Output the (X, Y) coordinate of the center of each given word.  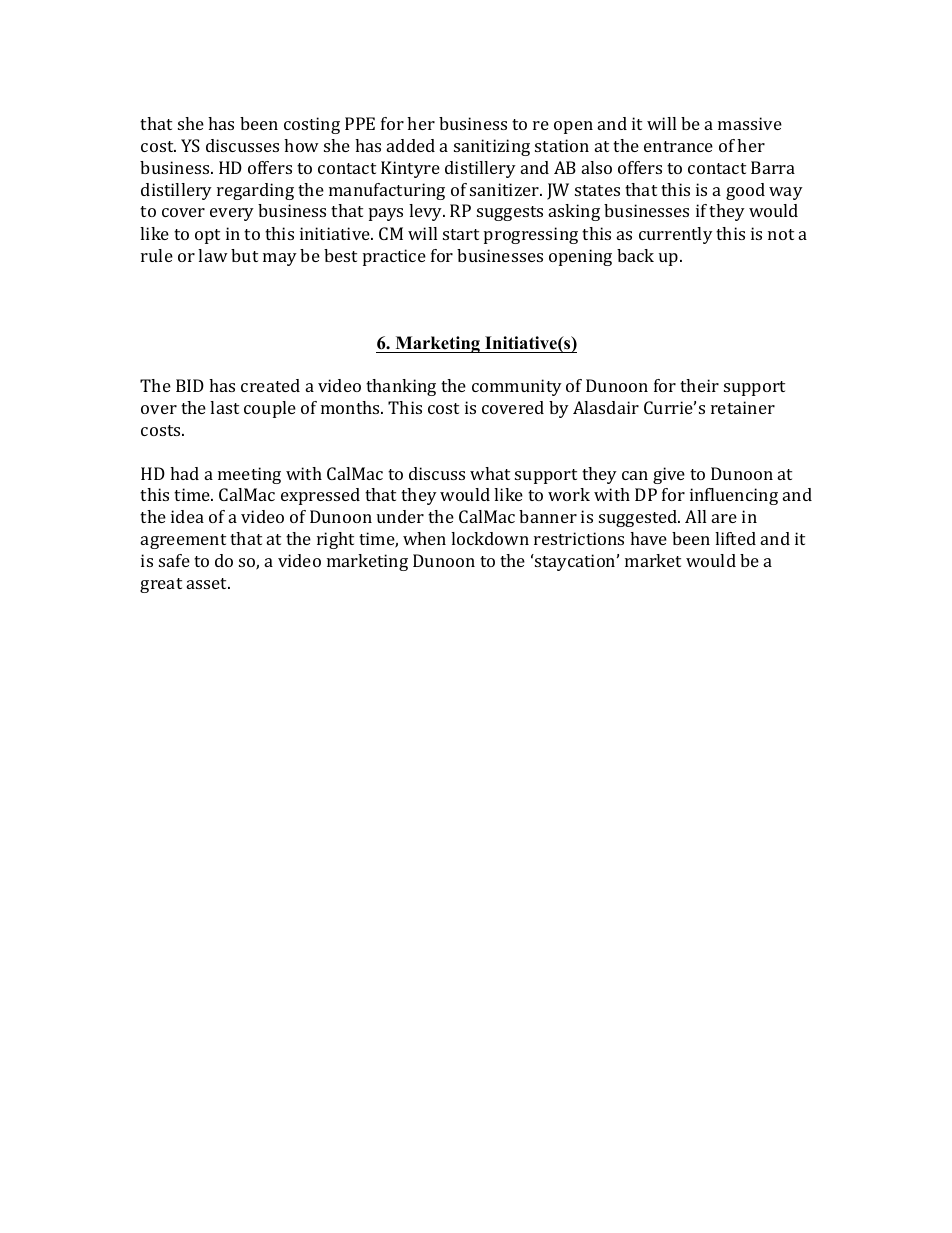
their (699, 385)
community (517, 387)
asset (208, 583)
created (270, 385)
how (301, 145)
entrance (678, 146)
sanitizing (492, 147)
